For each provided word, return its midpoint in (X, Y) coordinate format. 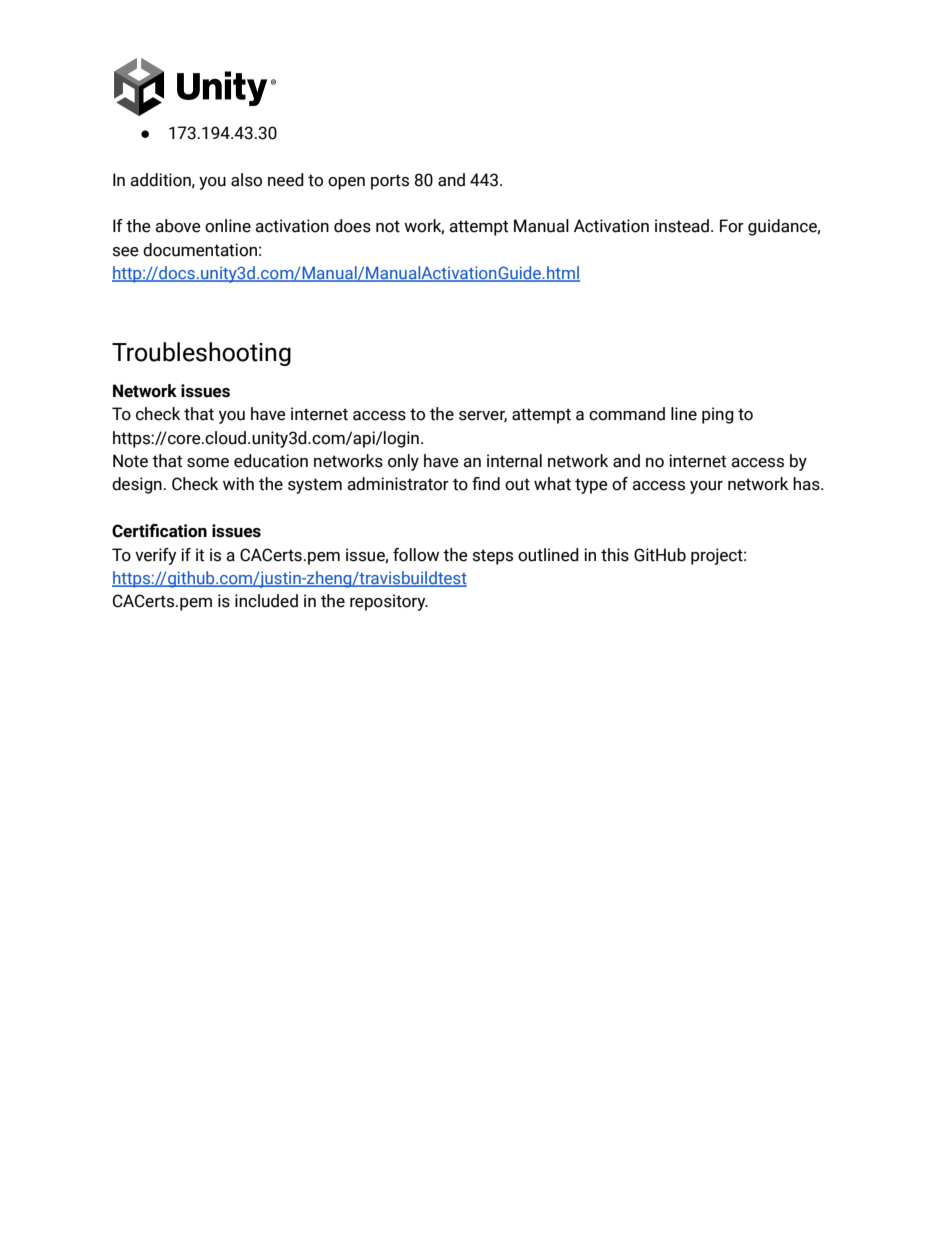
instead (682, 226)
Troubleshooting (201, 354)
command (627, 414)
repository (389, 602)
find (486, 484)
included (266, 601)
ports (390, 182)
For (732, 226)
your (706, 487)
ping (718, 415)
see (126, 252)
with (238, 484)
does (352, 226)
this (615, 555)
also (246, 180)
